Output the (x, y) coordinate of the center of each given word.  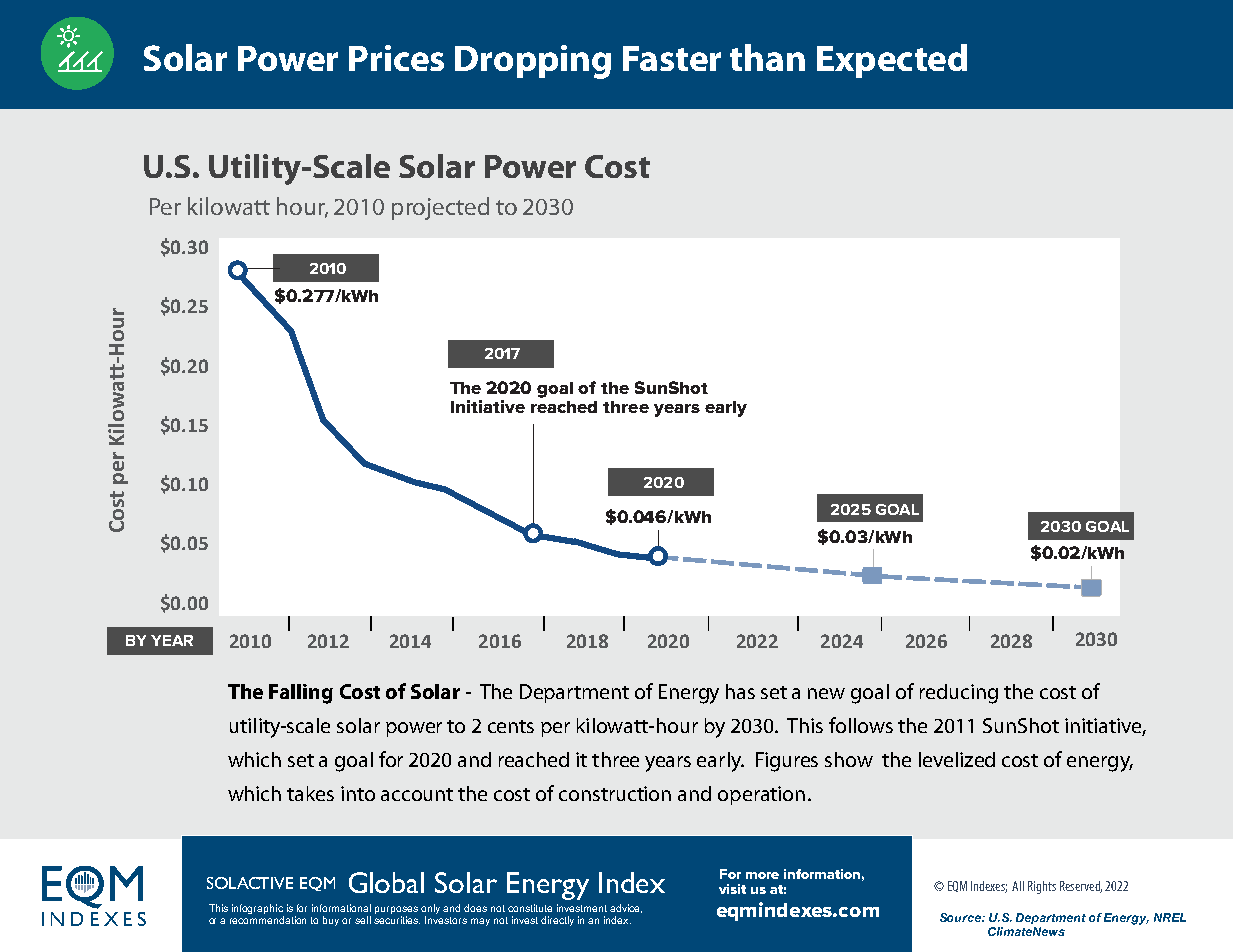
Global (386, 882)
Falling (301, 694)
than (767, 57)
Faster (672, 58)
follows (861, 725)
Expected (892, 61)
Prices (396, 58)
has (740, 691)
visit (732, 889)
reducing (959, 694)
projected (440, 208)
